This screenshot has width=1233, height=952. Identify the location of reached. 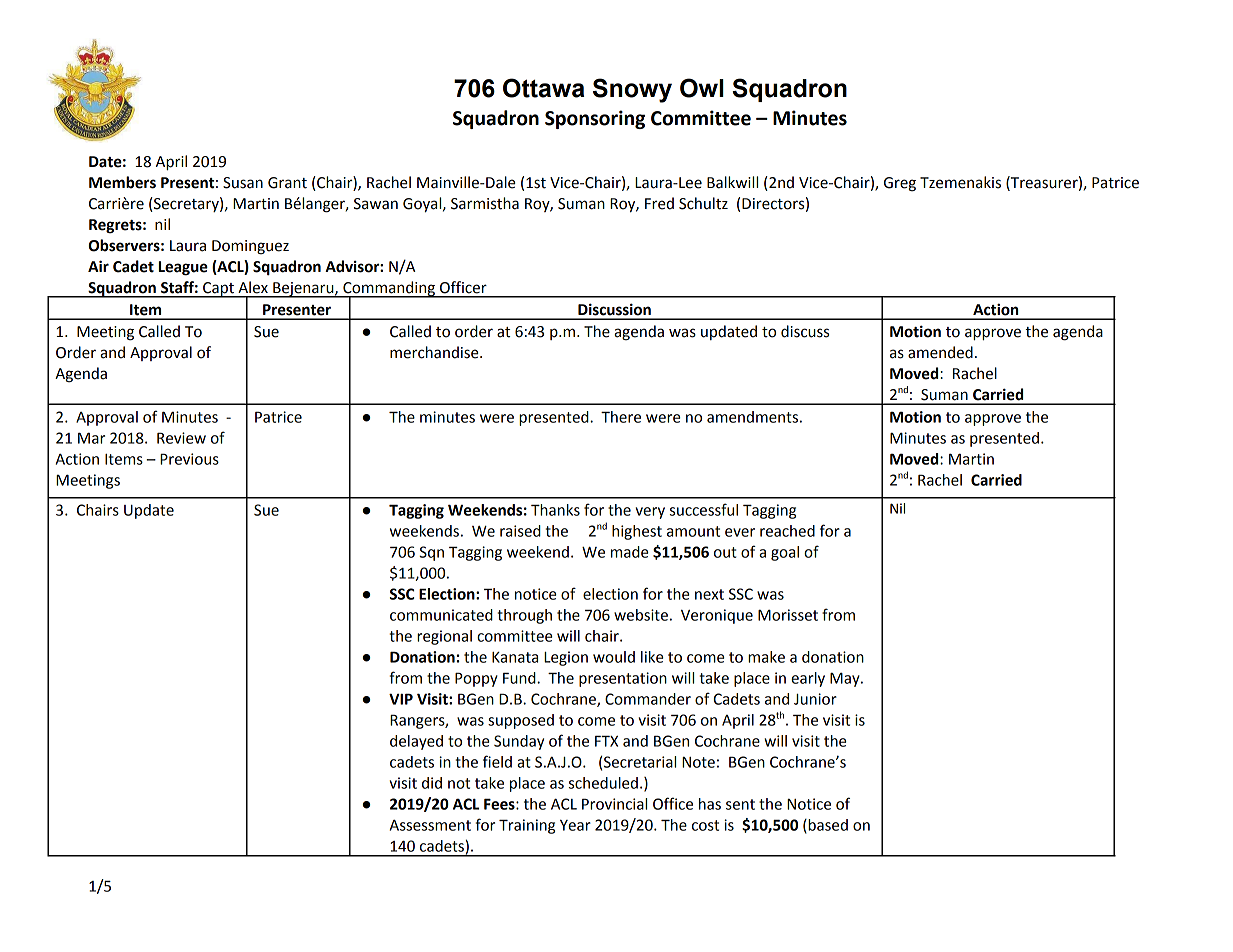
(787, 531).
